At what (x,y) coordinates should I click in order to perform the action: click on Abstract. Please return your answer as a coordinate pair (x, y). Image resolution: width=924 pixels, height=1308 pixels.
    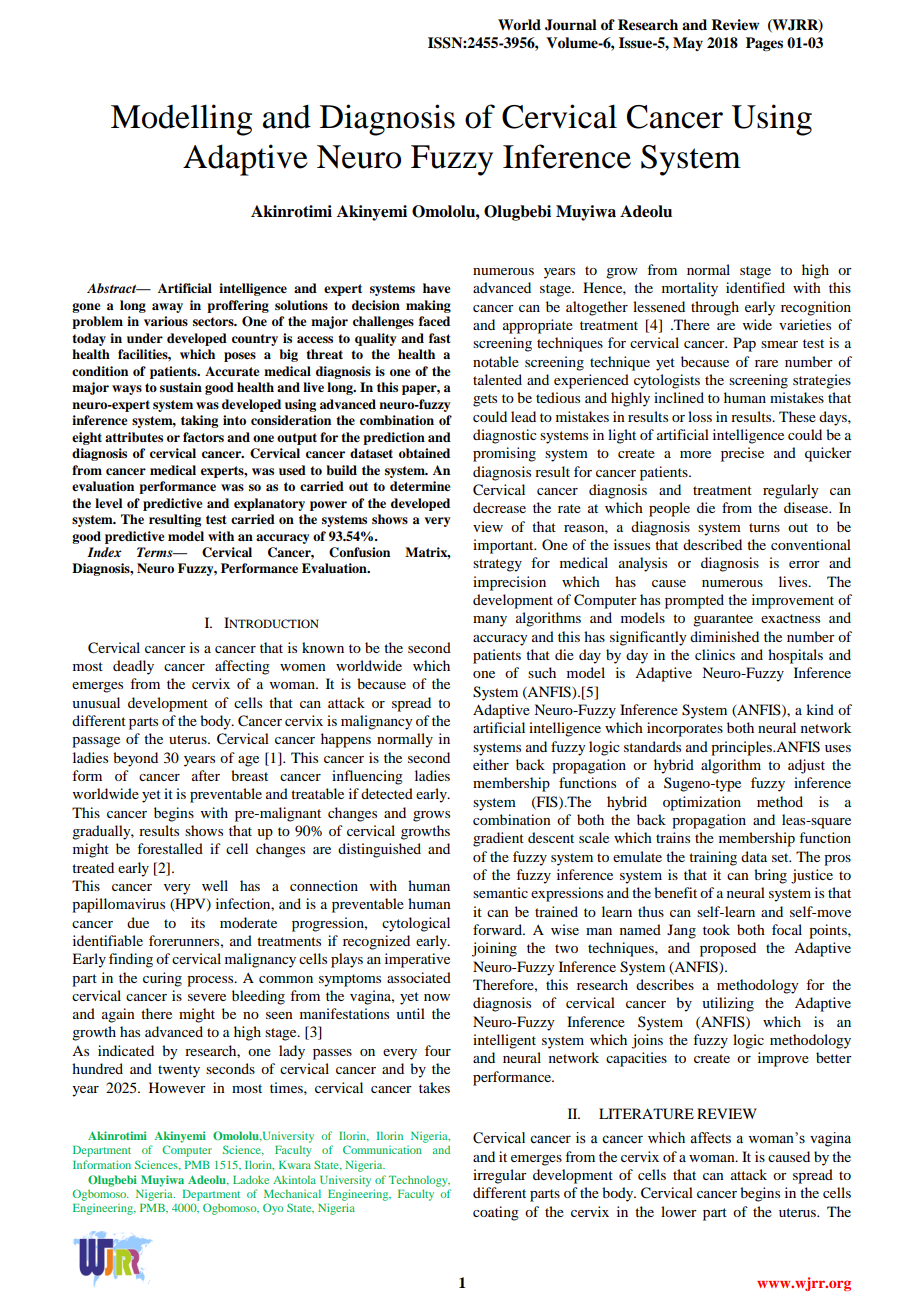
    Looking at the image, I should click on (113, 288).
